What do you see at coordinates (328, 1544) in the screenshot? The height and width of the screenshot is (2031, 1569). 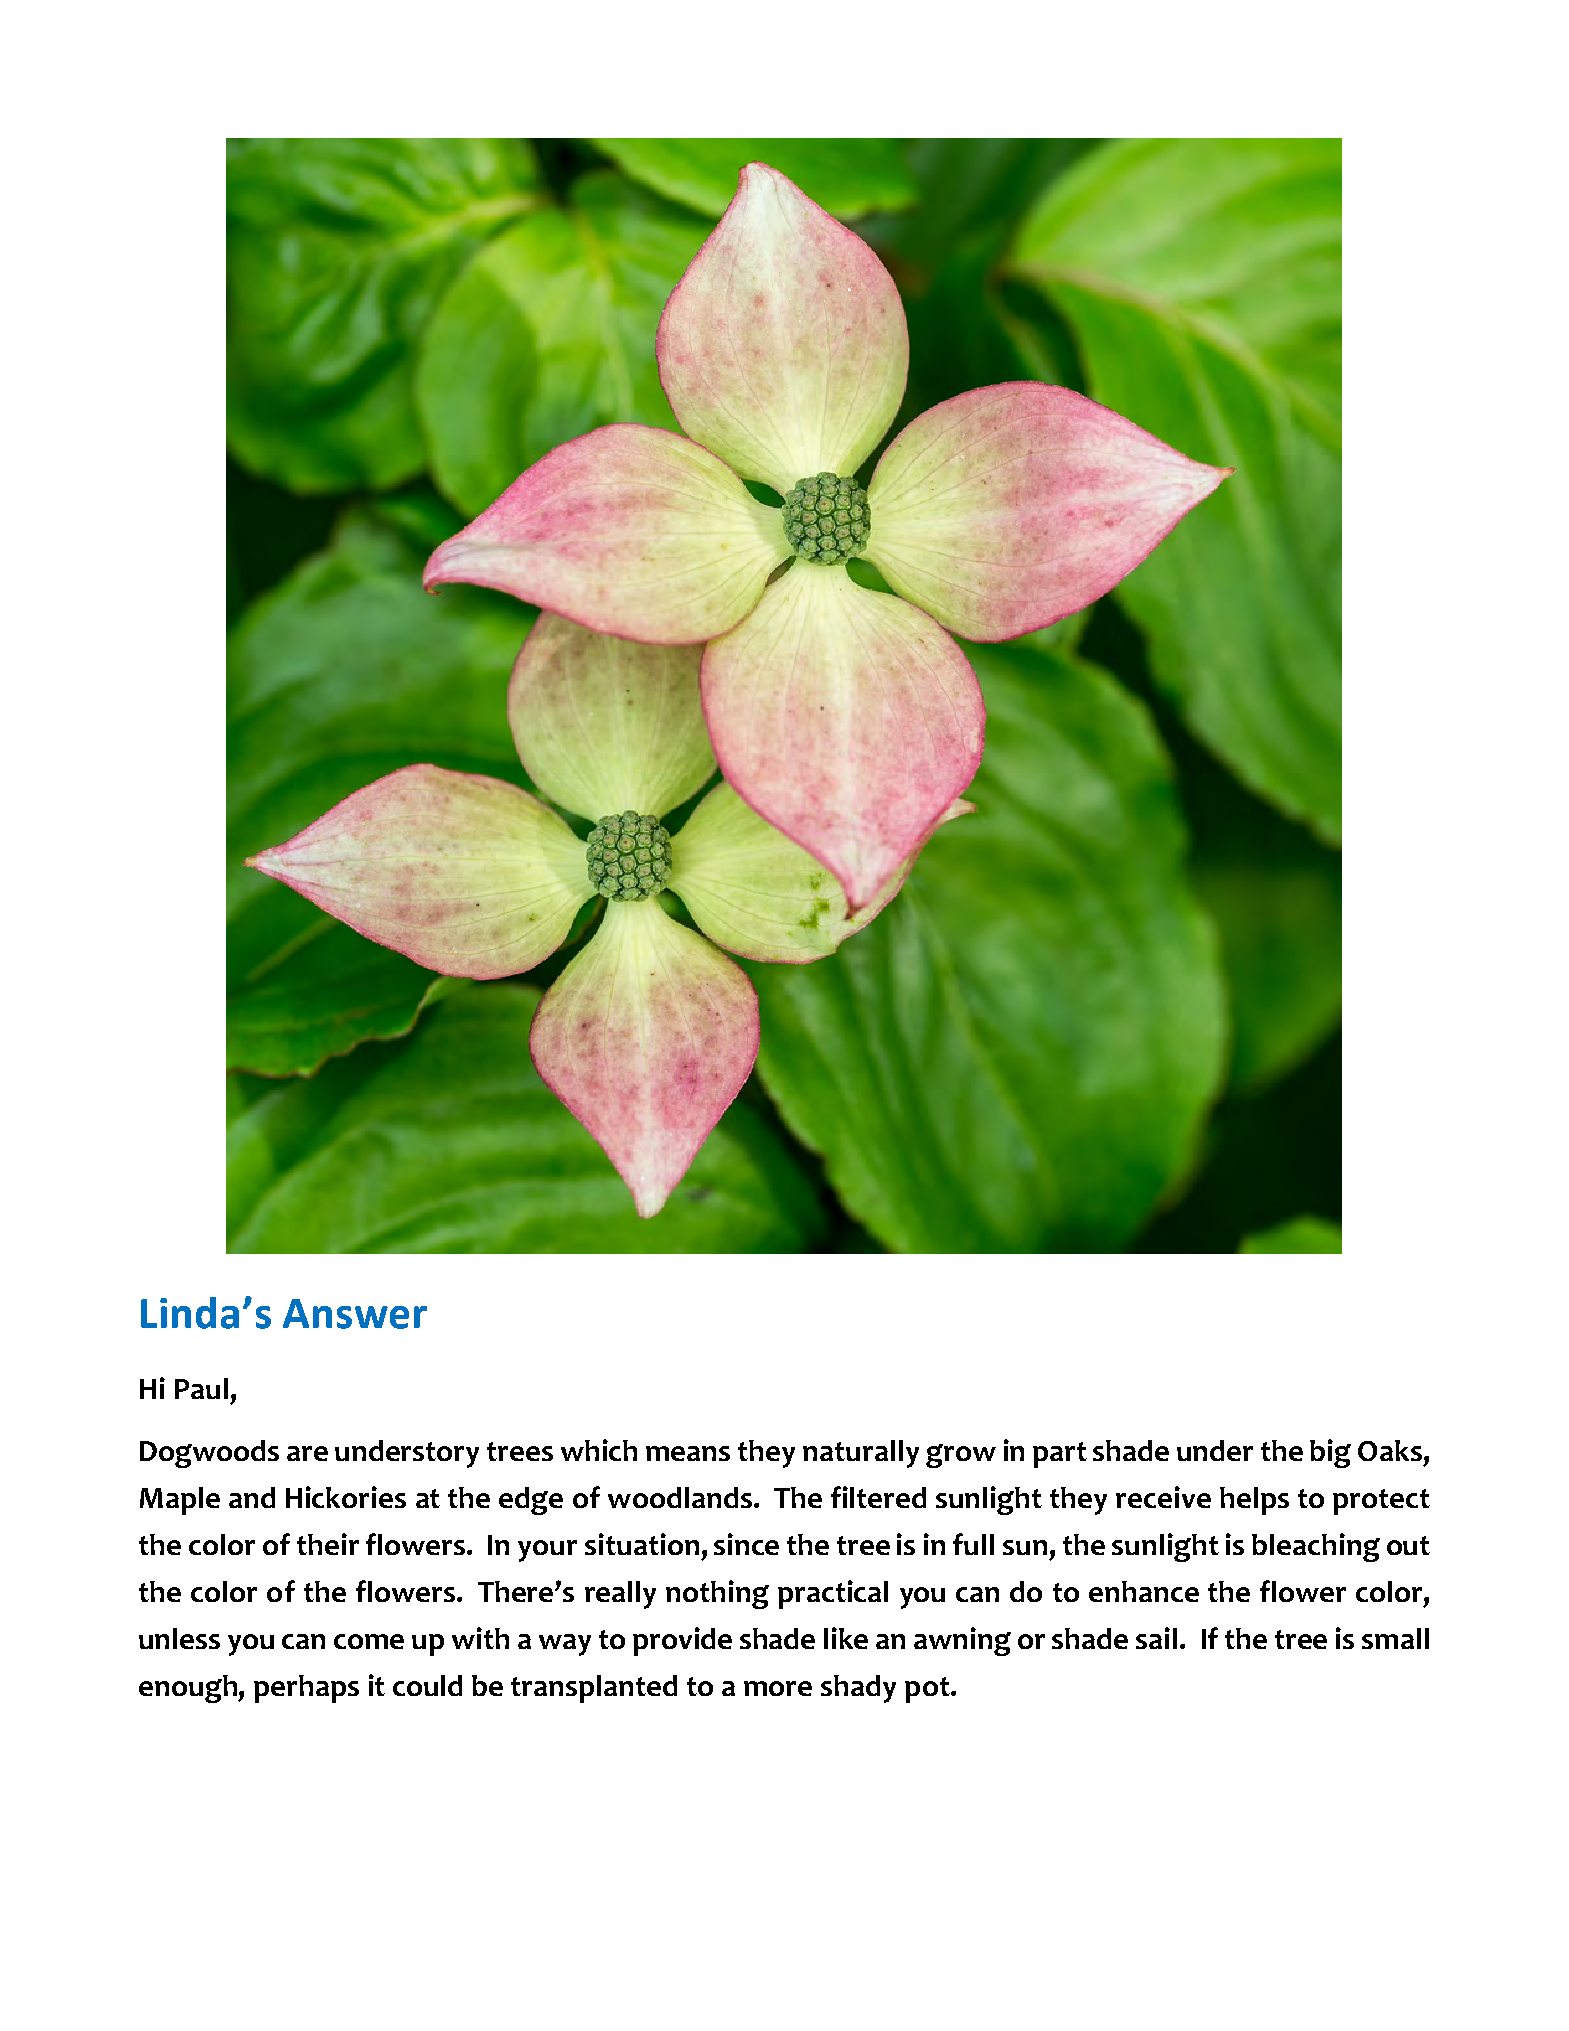 I see `their` at bounding box center [328, 1544].
